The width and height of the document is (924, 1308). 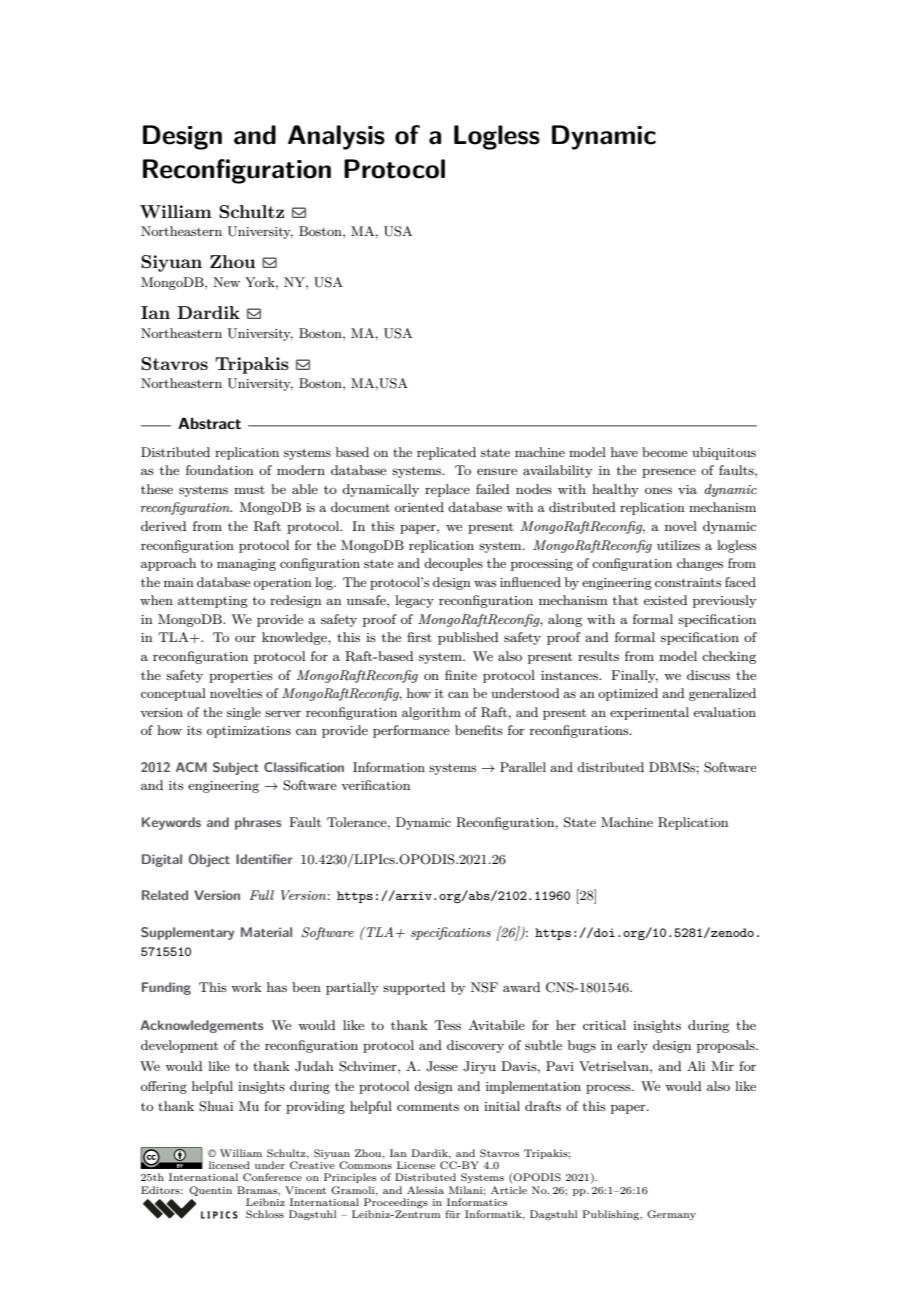 I want to click on discuss, so click(x=708, y=675).
